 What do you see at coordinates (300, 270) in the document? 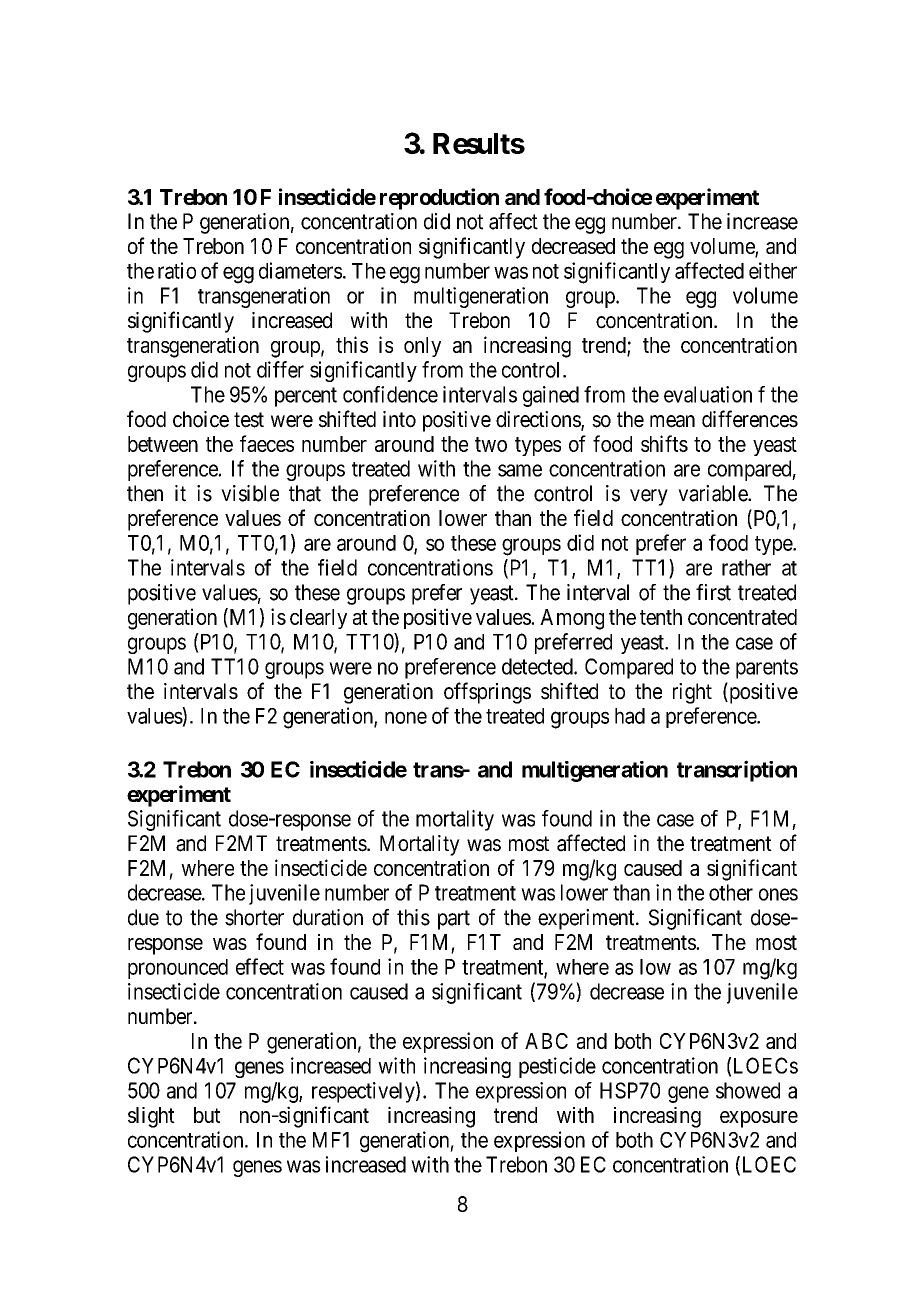
I see `diameters` at bounding box center [300, 270].
